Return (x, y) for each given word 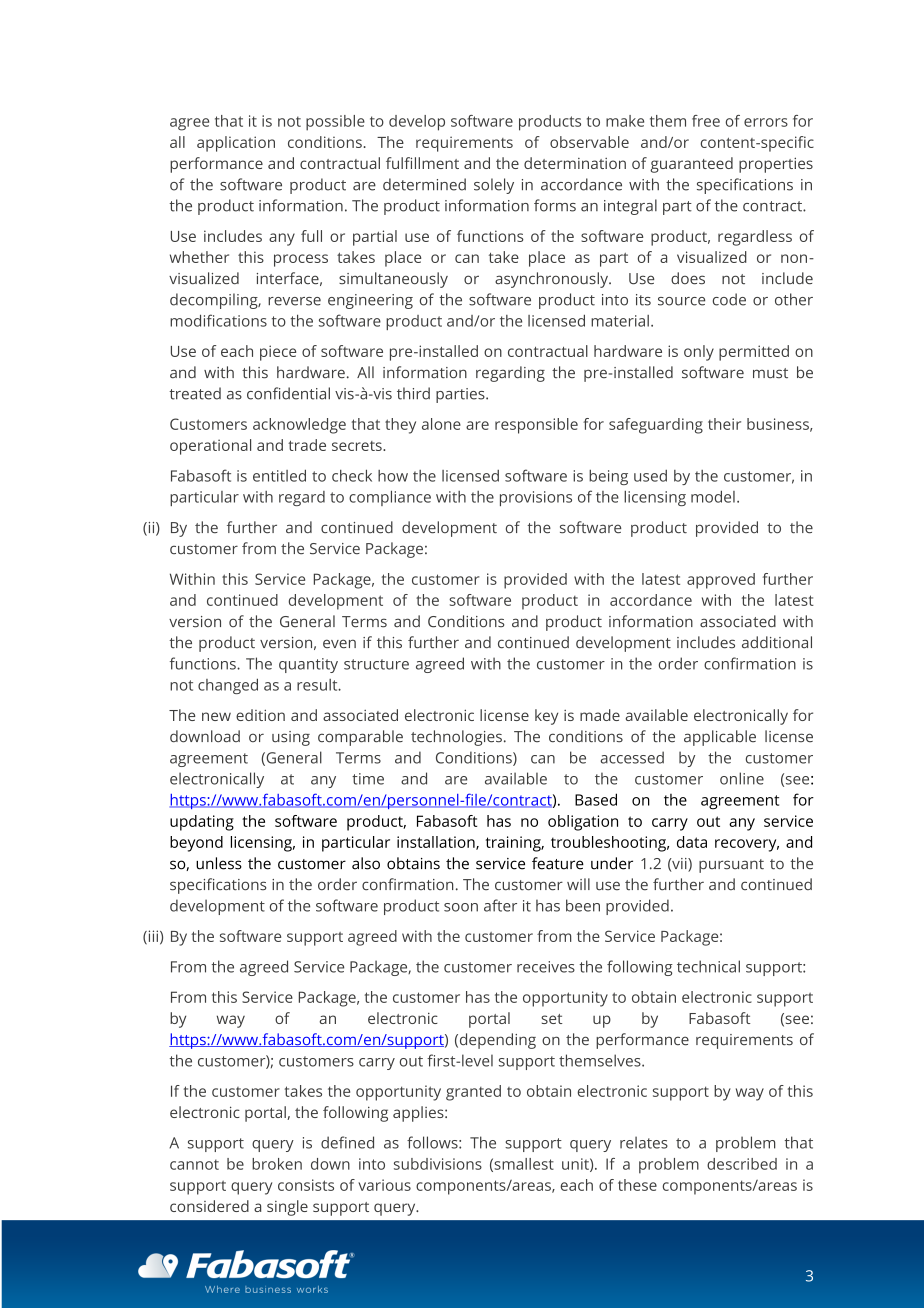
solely (494, 186)
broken (277, 1164)
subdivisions (438, 1164)
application (236, 144)
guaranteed (691, 165)
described (742, 1164)
